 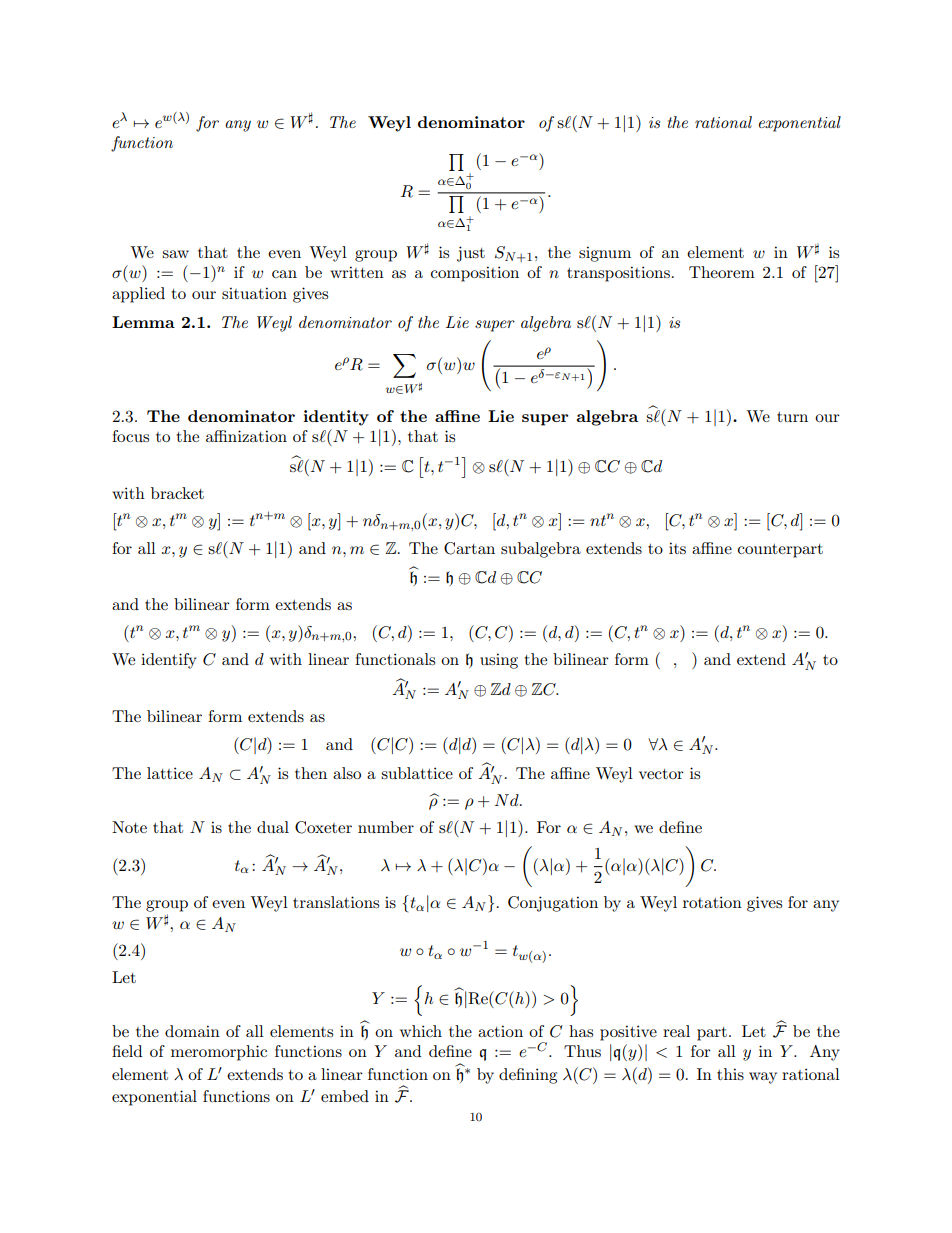 I want to click on its, so click(x=677, y=548).
